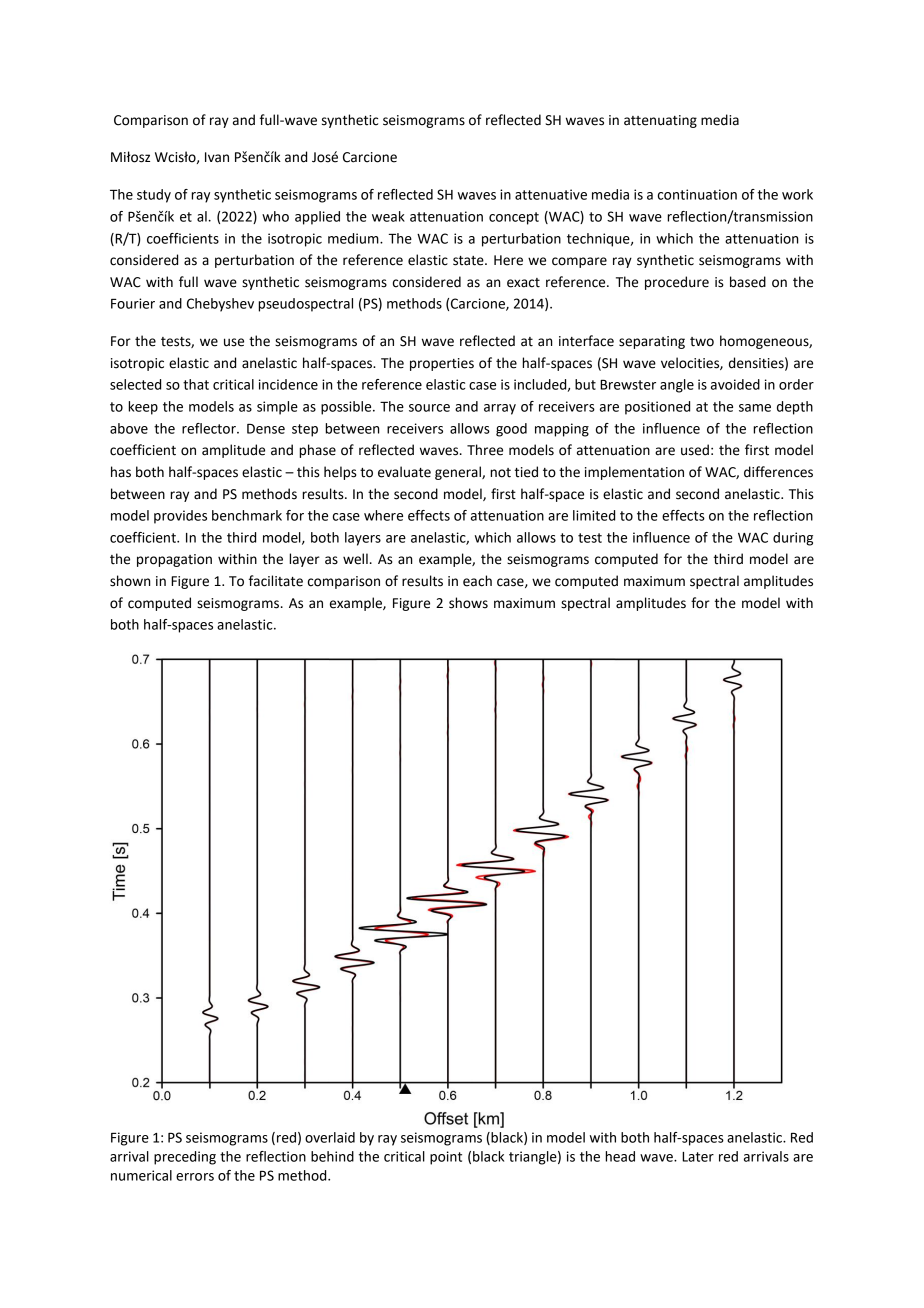 The height and width of the screenshot is (1308, 924). What do you see at coordinates (793, 539) in the screenshot?
I see `during` at bounding box center [793, 539].
